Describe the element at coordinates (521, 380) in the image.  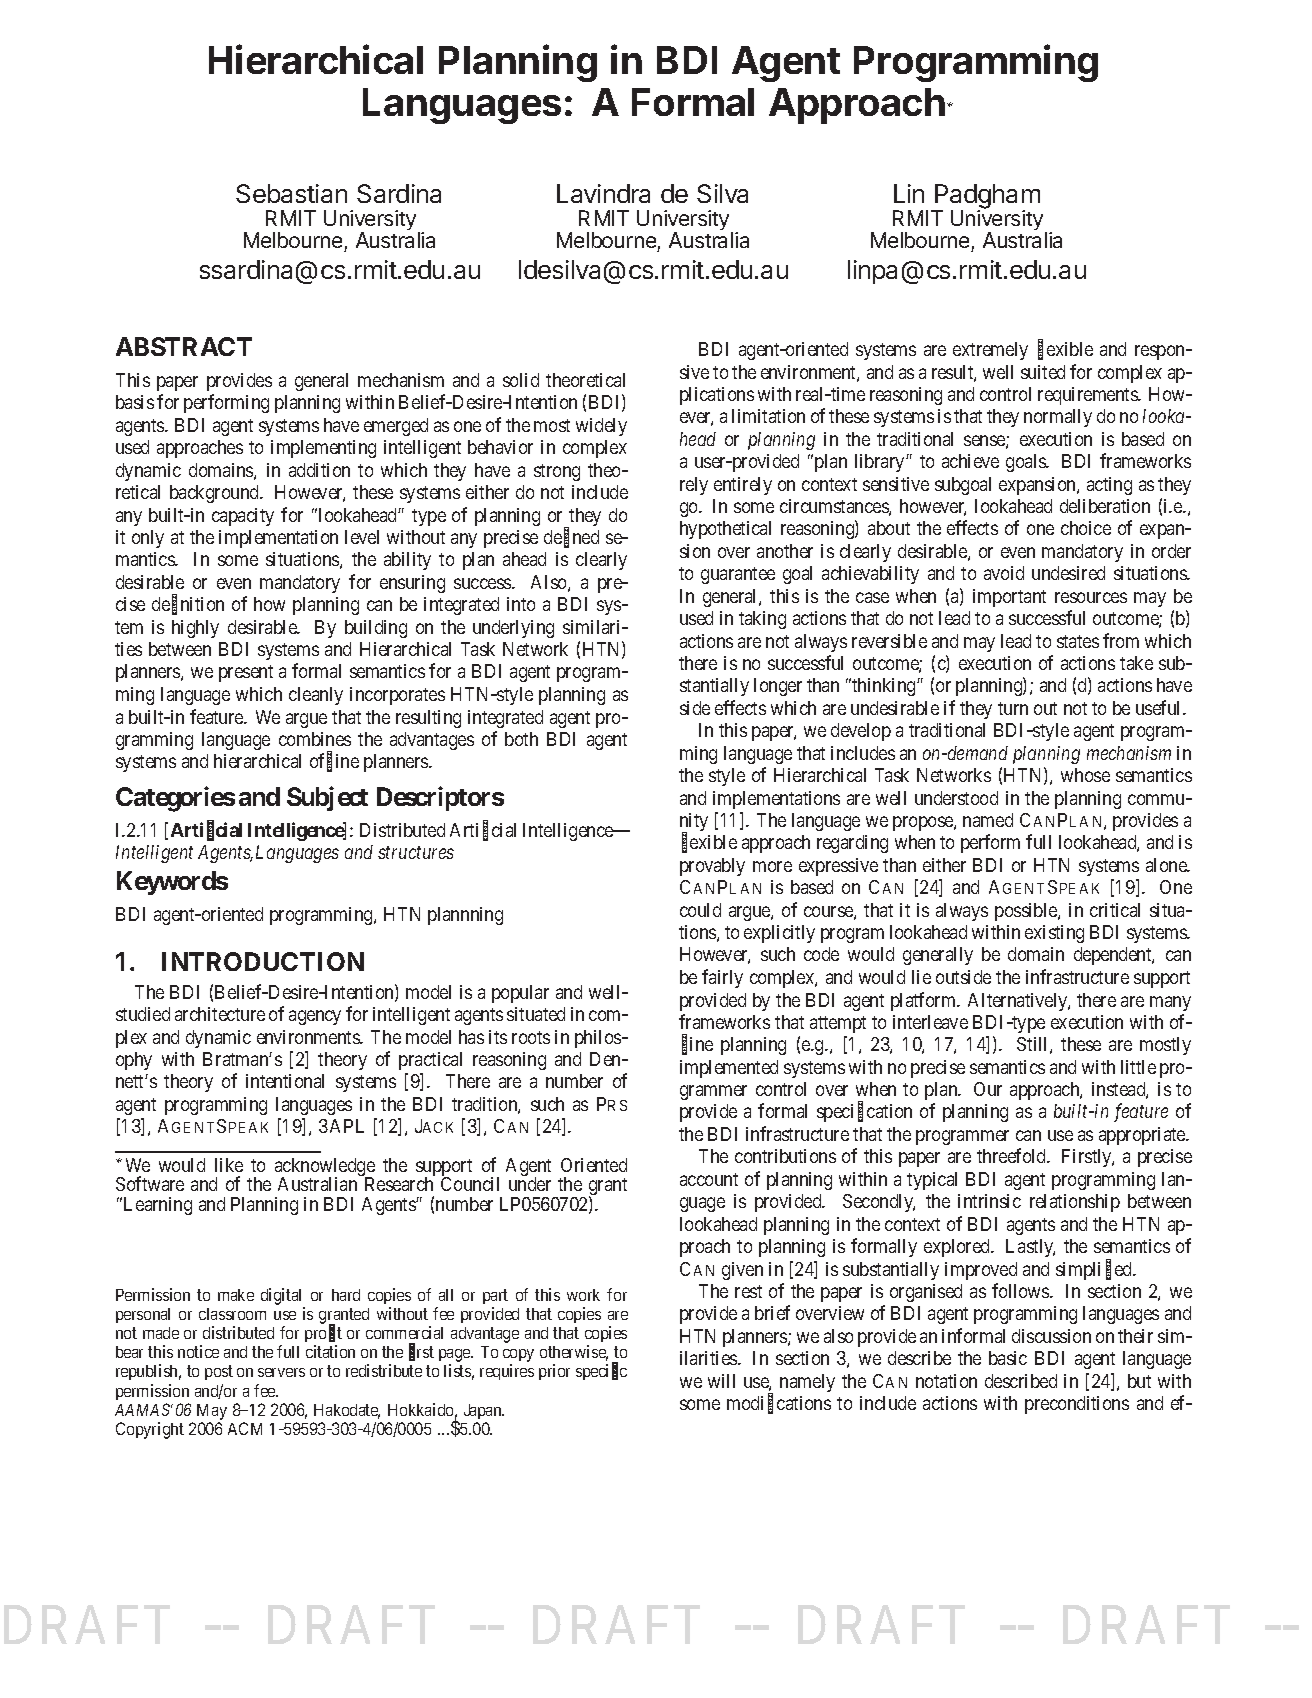
I see `solid` at that location.
